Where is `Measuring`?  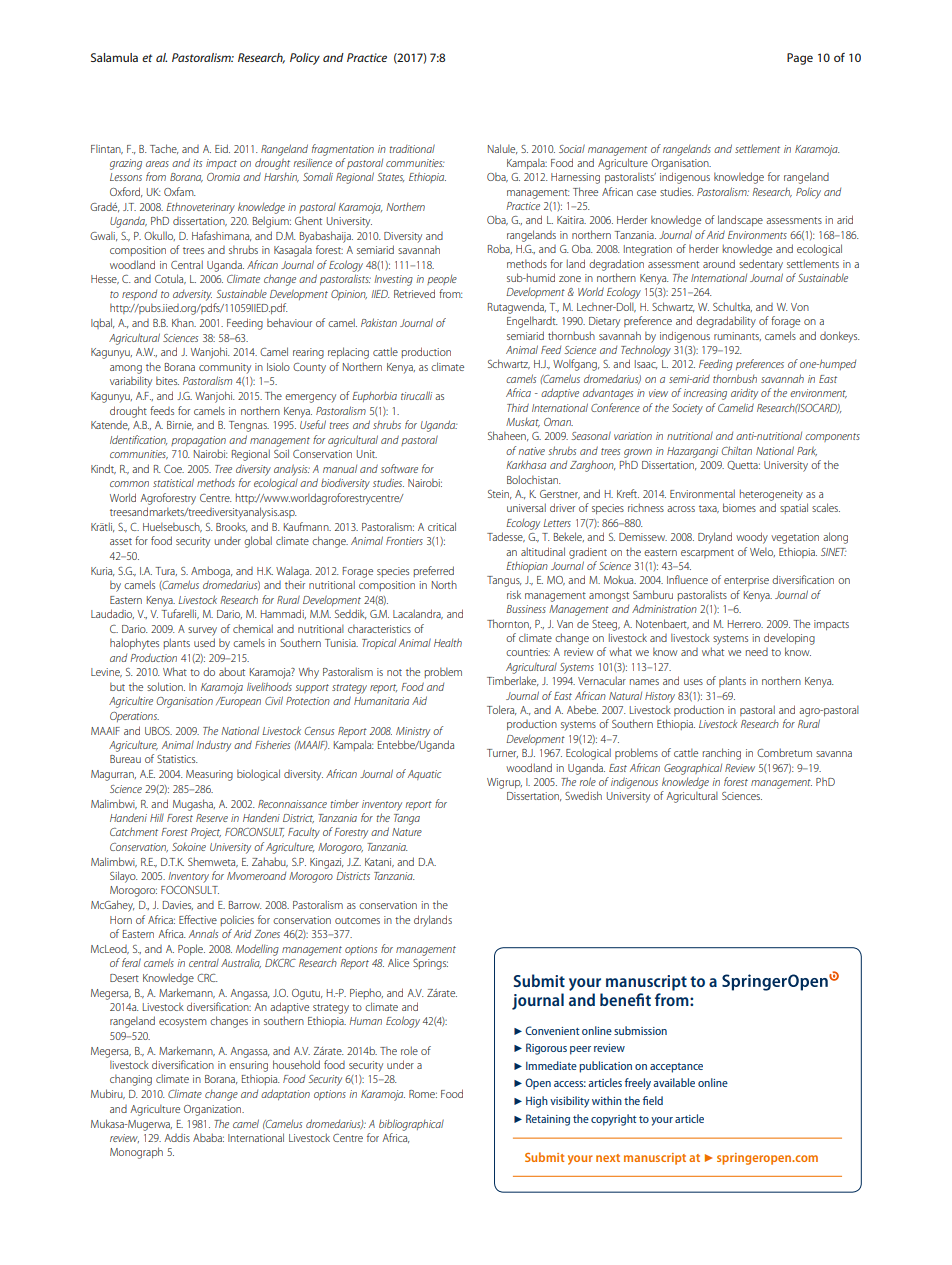
Measuring is located at coordinates (209, 775).
